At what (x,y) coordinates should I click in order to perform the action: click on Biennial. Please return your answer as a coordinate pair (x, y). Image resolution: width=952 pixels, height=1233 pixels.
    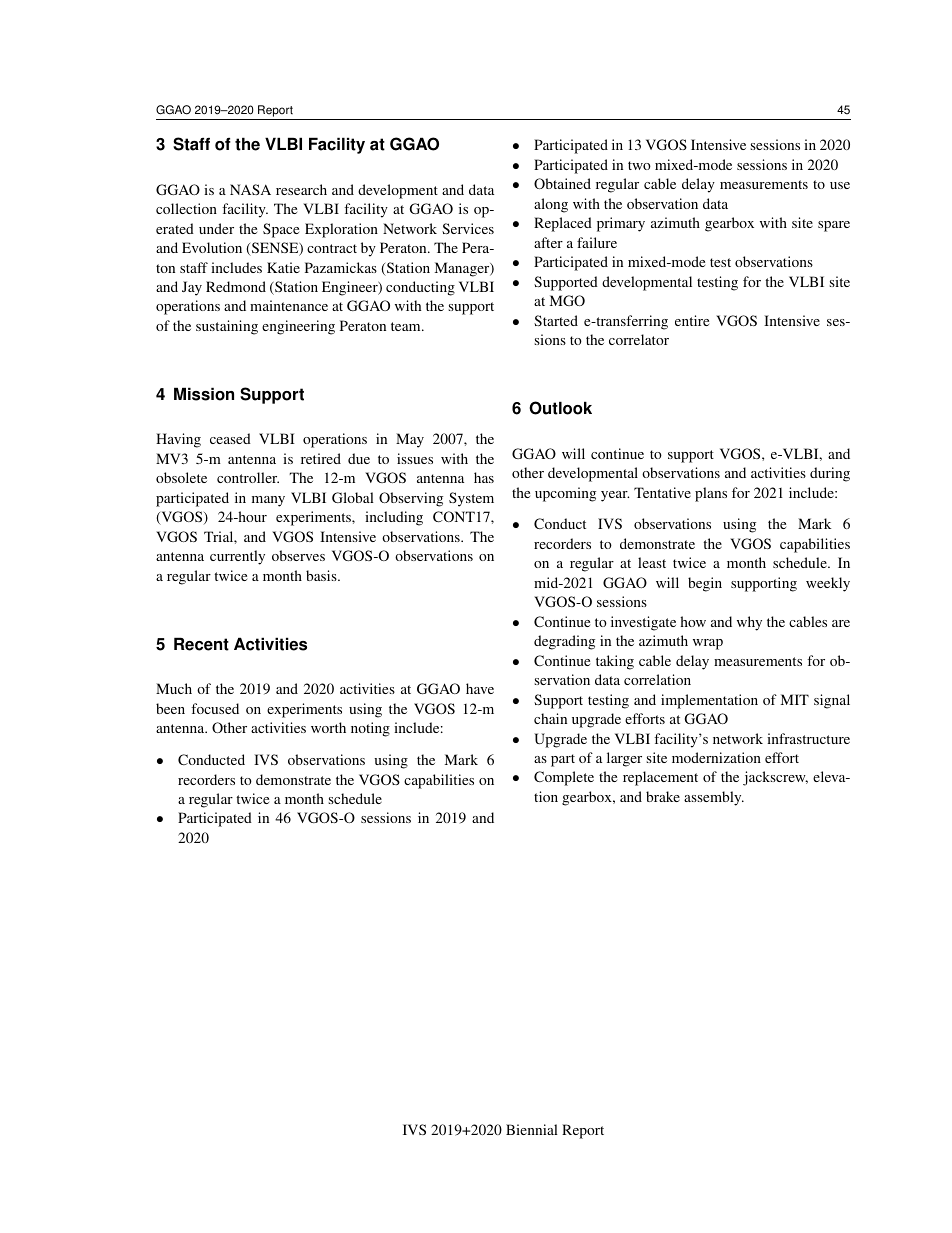
    Looking at the image, I should click on (532, 1129).
